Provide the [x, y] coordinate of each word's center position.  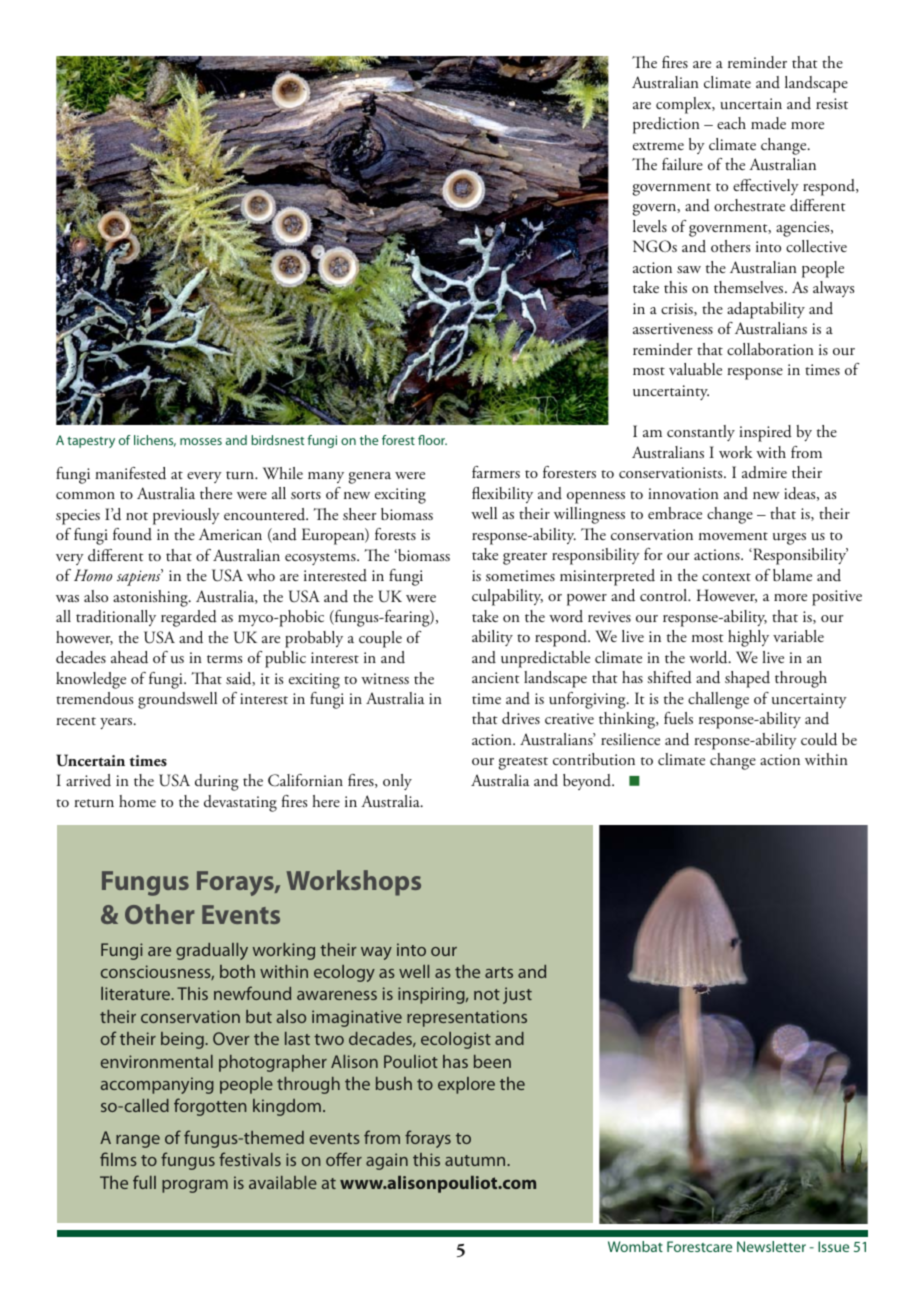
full [144, 1182]
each [731, 123]
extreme [658, 146]
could [819, 739]
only [397, 782]
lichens [155, 441]
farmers [496, 472]
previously [186, 516]
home [137, 801]
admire [764, 472]
